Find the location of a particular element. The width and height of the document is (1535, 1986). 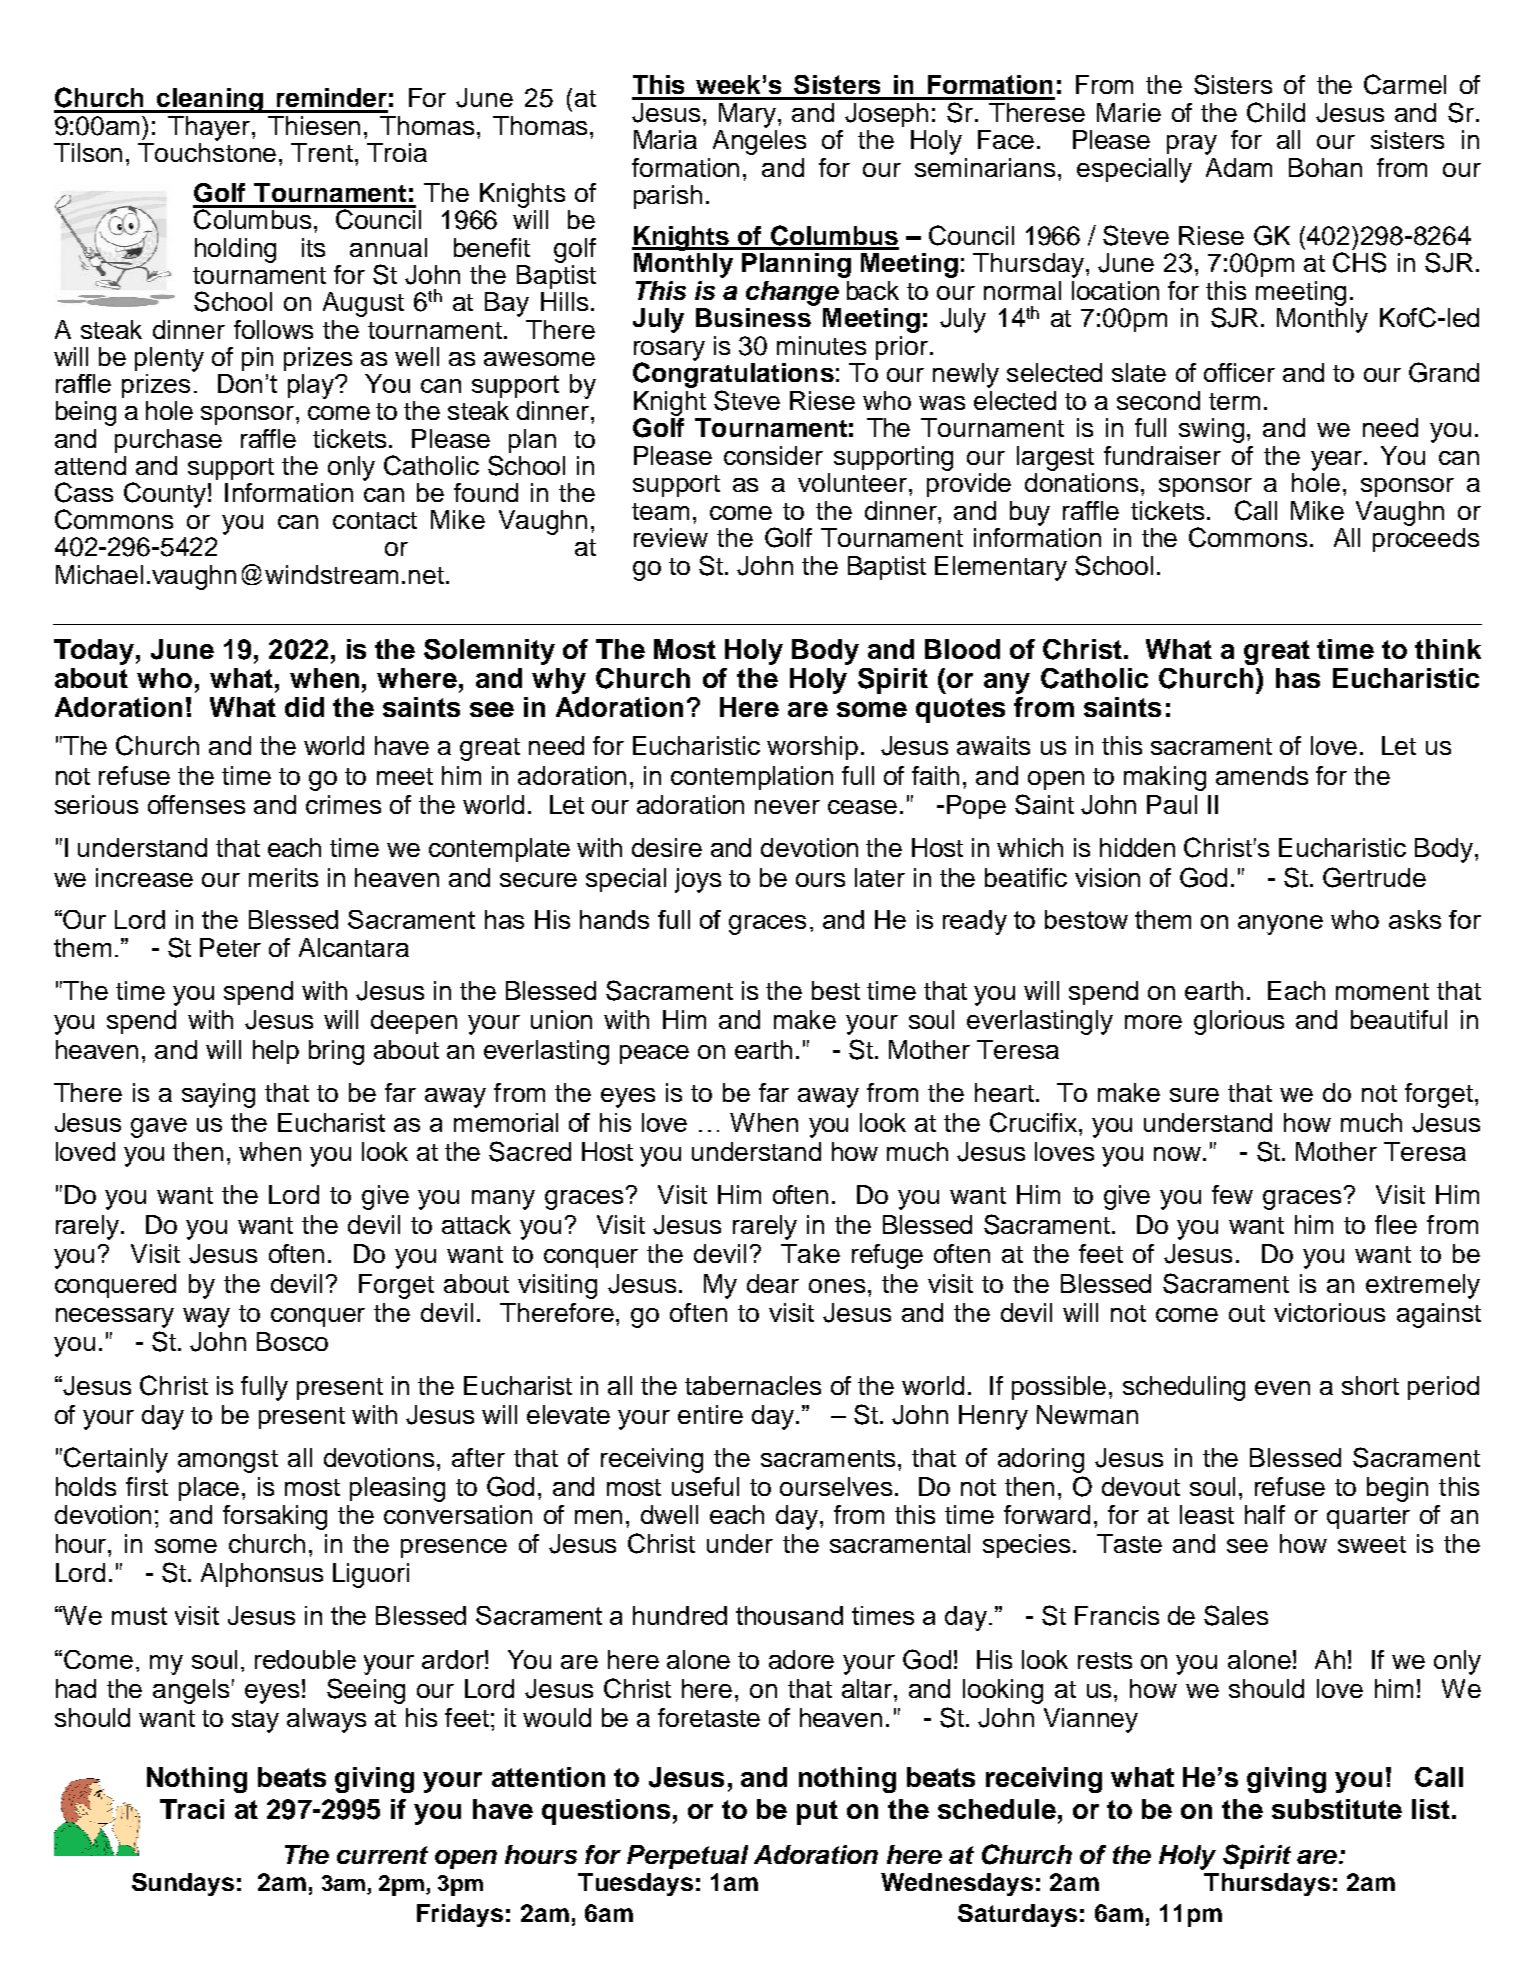

Peter is located at coordinates (230, 947).
